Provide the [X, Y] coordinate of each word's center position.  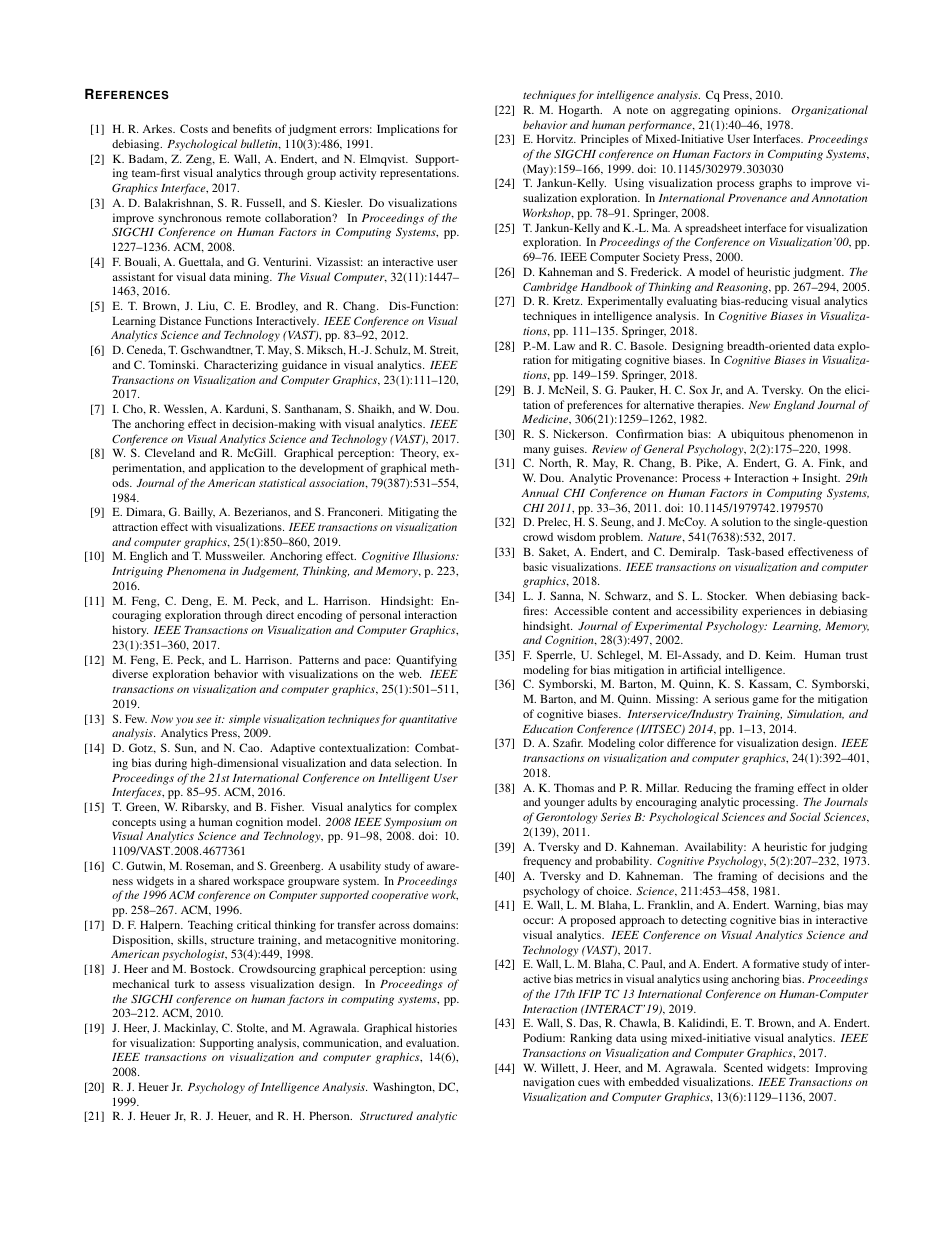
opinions [757, 111]
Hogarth [580, 111]
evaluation [432, 1042]
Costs [194, 128]
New [759, 405]
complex [435, 808]
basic [535, 566]
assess [230, 985]
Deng [196, 602]
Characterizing [241, 366]
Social [805, 816]
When [770, 595]
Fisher [287, 806]
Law [564, 345]
